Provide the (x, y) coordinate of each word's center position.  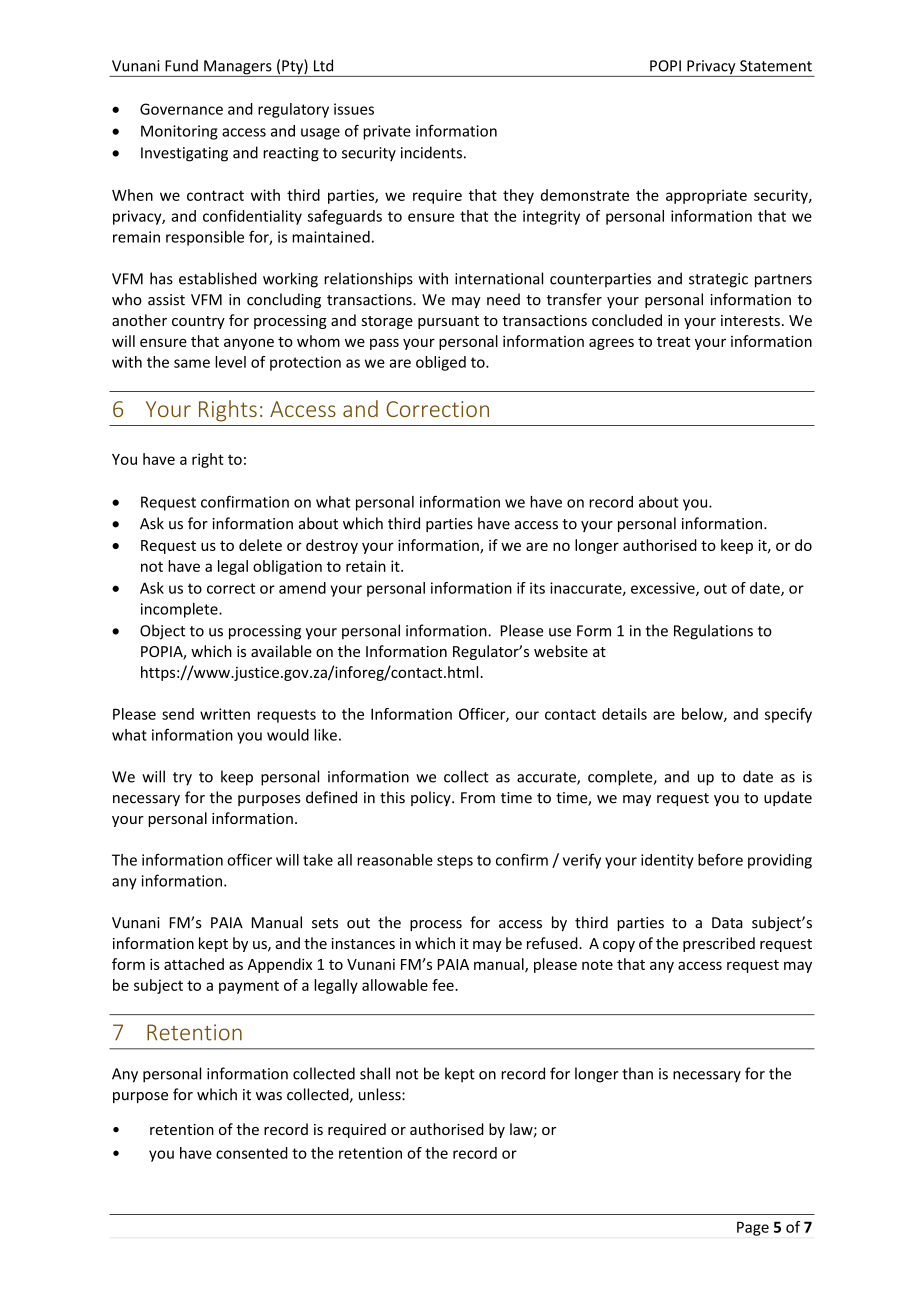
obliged (441, 363)
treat (673, 342)
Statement (776, 66)
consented (252, 1153)
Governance (181, 109)
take (318, 860)
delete (260, 545)
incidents (431, 152)
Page (753, 1228)
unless (381, 1094)
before (720, 860)
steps (455, 862)
